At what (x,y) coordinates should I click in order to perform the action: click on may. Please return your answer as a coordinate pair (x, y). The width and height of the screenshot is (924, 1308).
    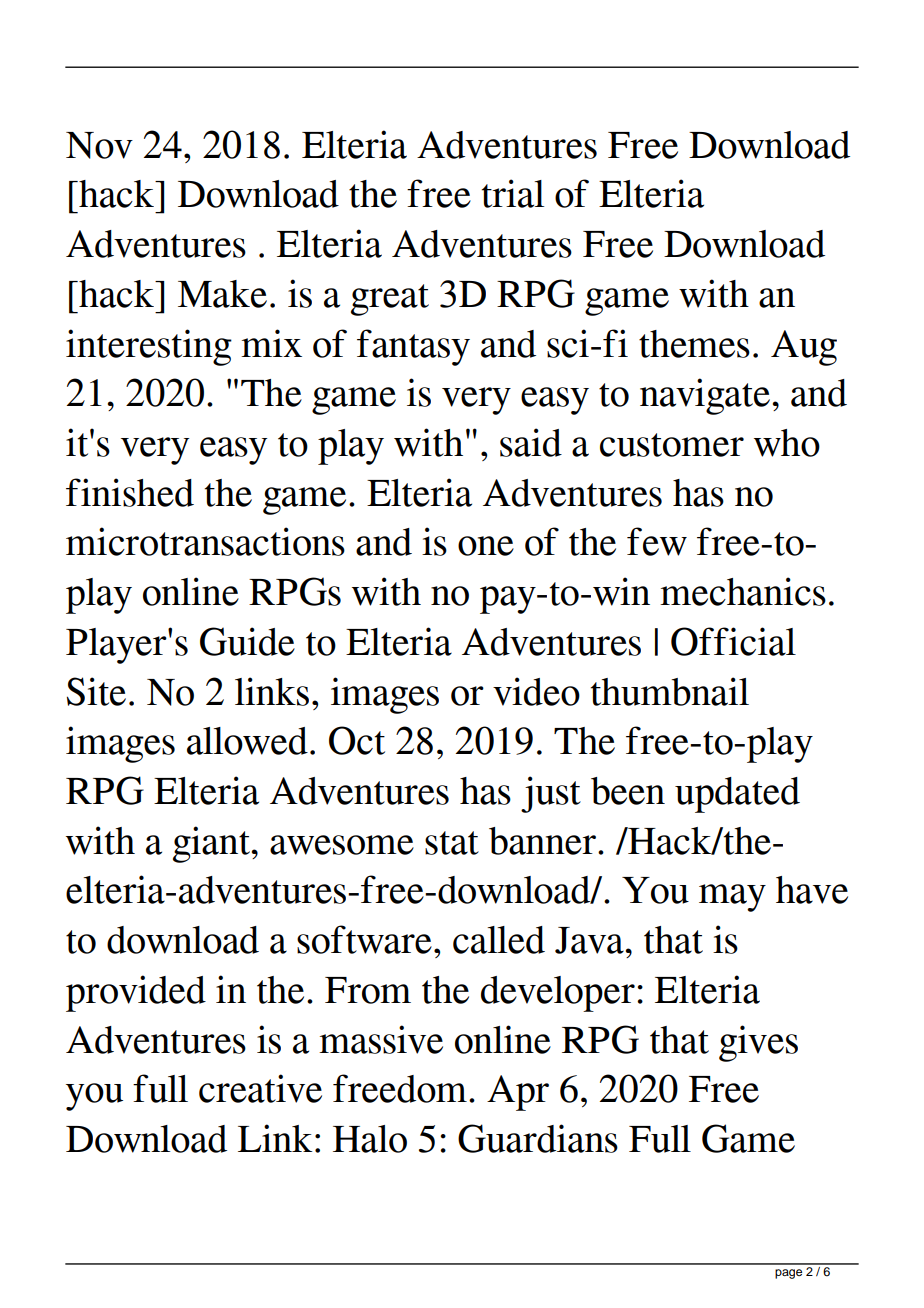
    Looking at the image, I should click on (732, 898).
